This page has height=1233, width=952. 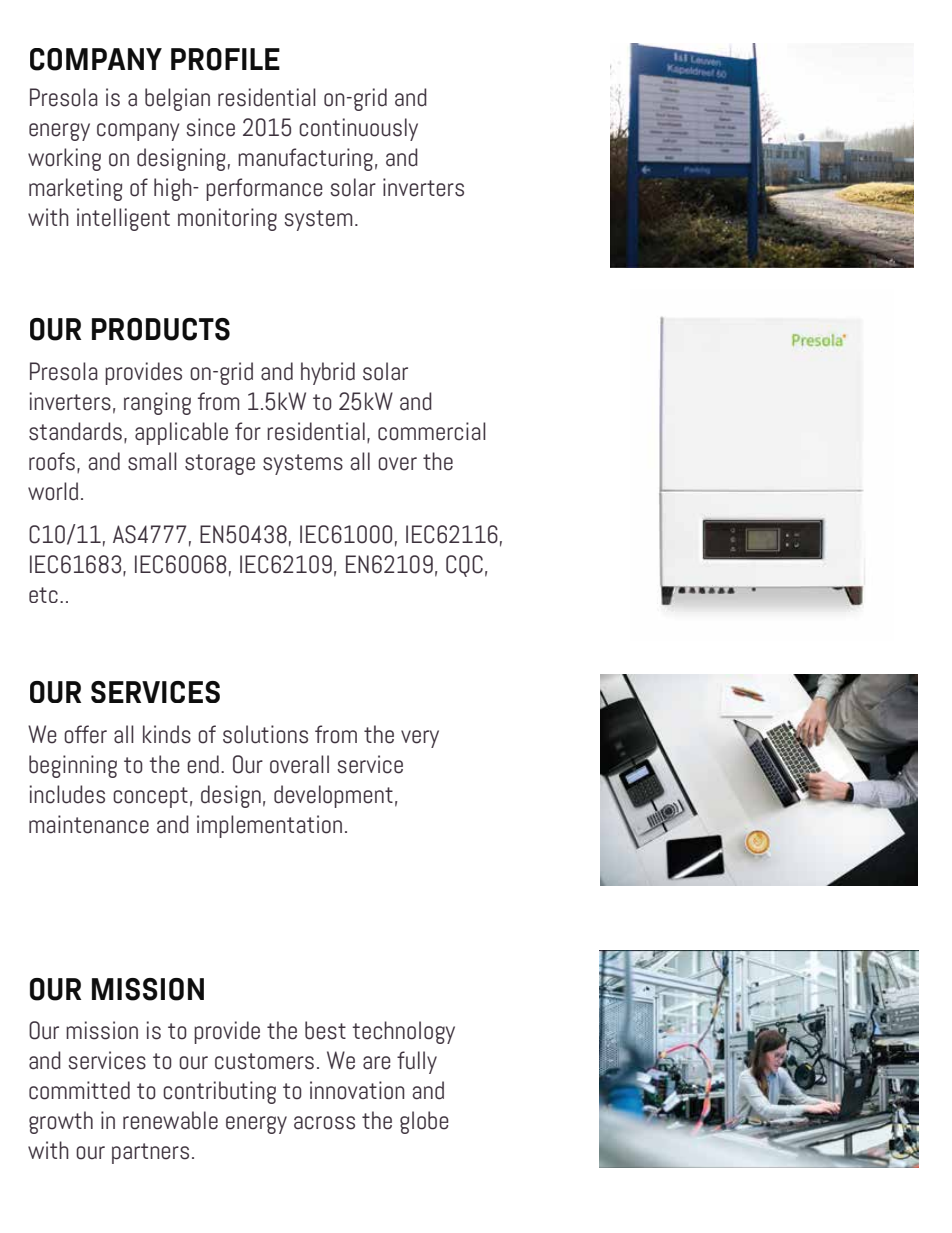 I want to click on continuously, so click(x=358, y=129).
